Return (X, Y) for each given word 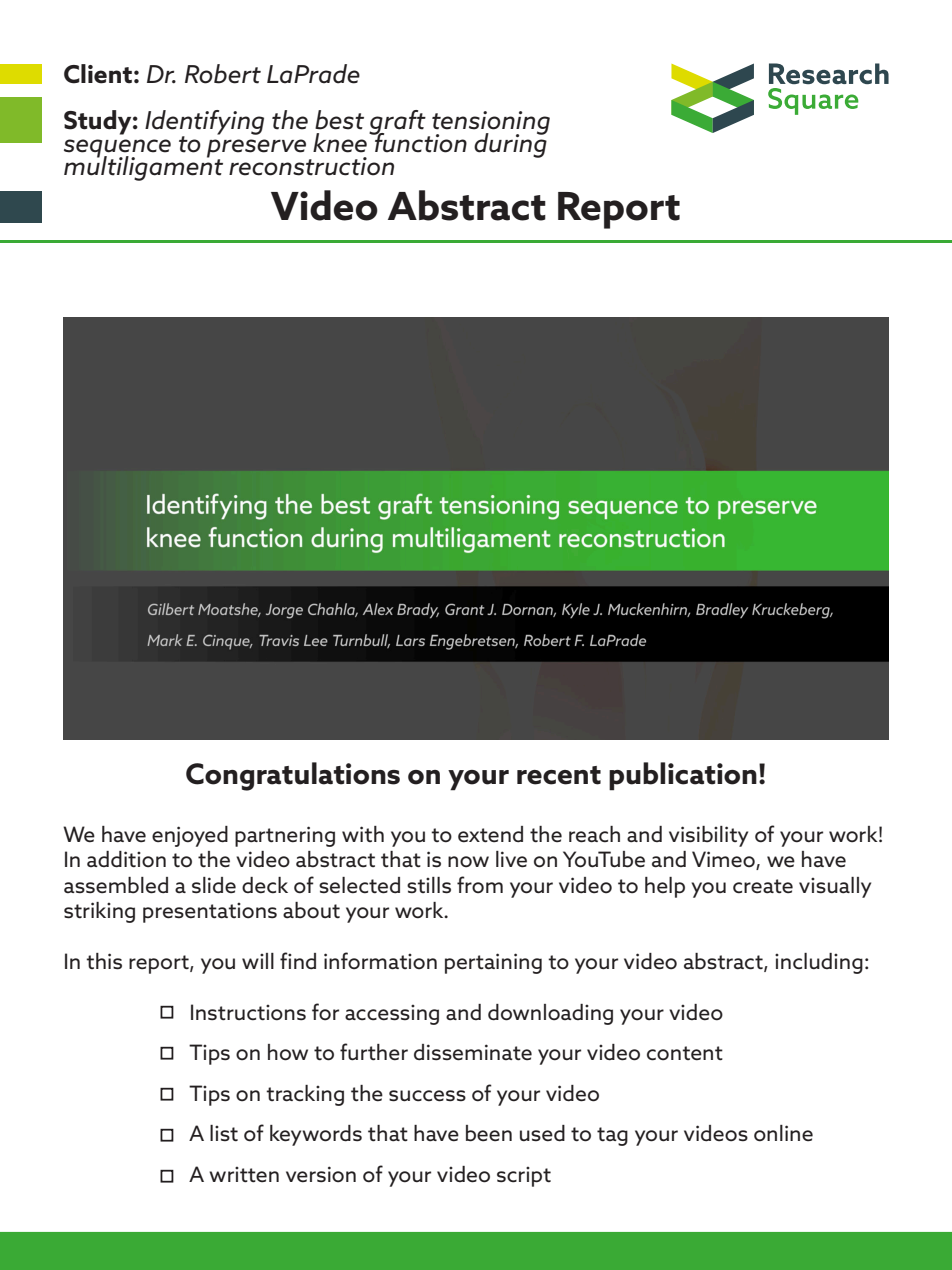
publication (683, 776)
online (783, 1133)
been (489, 1133)
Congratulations (293, 776)
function (420, 141)
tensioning (491, 124)
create (763, 886)
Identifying (204, 123)
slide (214, 885)
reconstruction (311, 166)
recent (559, 775)
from (480, 885)
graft (397, 123)
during (511, 144)
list (224, 1133)
